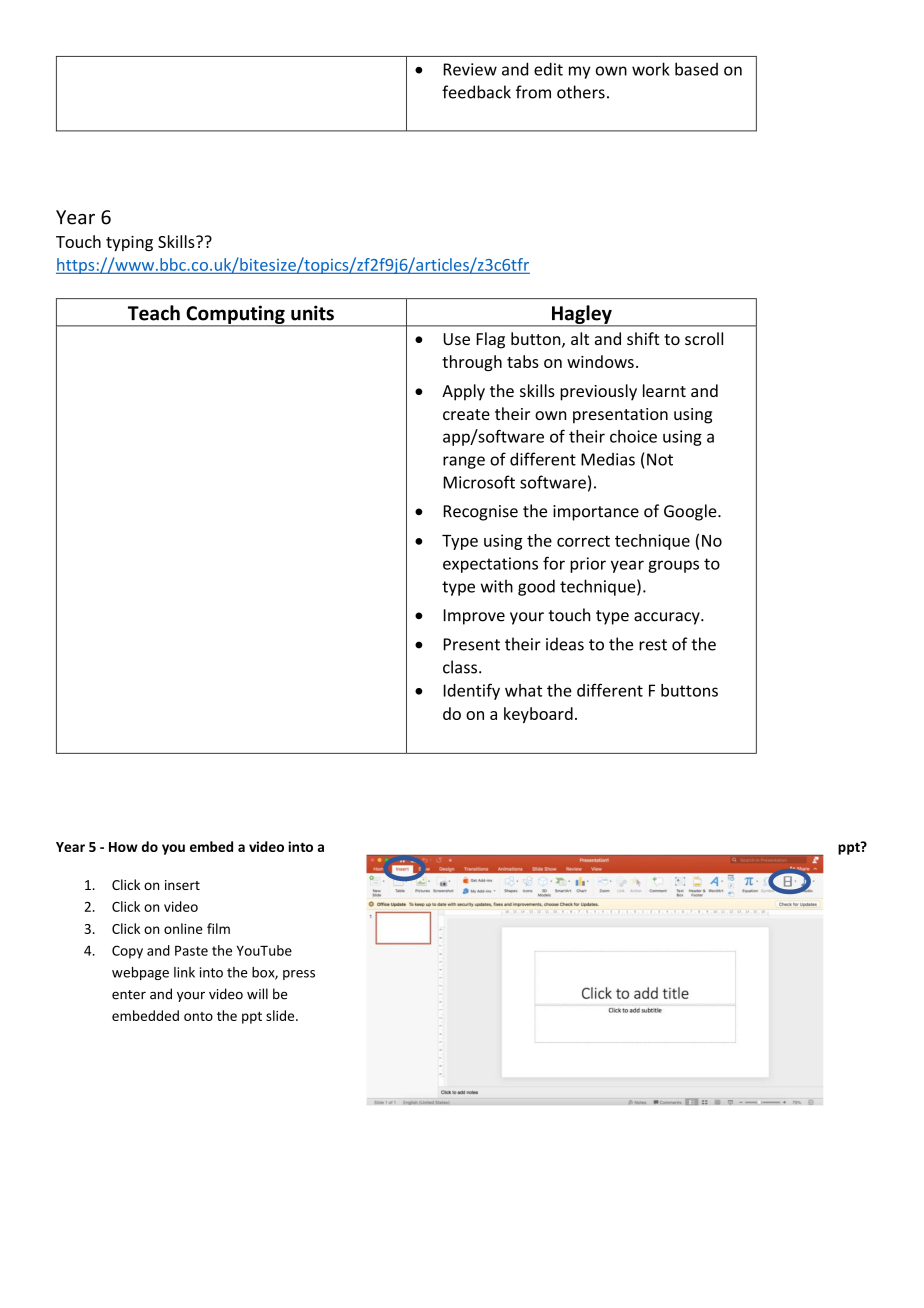  Describe the element at coordinates (184, 972) in the screenshot. I see `link` at that location.
